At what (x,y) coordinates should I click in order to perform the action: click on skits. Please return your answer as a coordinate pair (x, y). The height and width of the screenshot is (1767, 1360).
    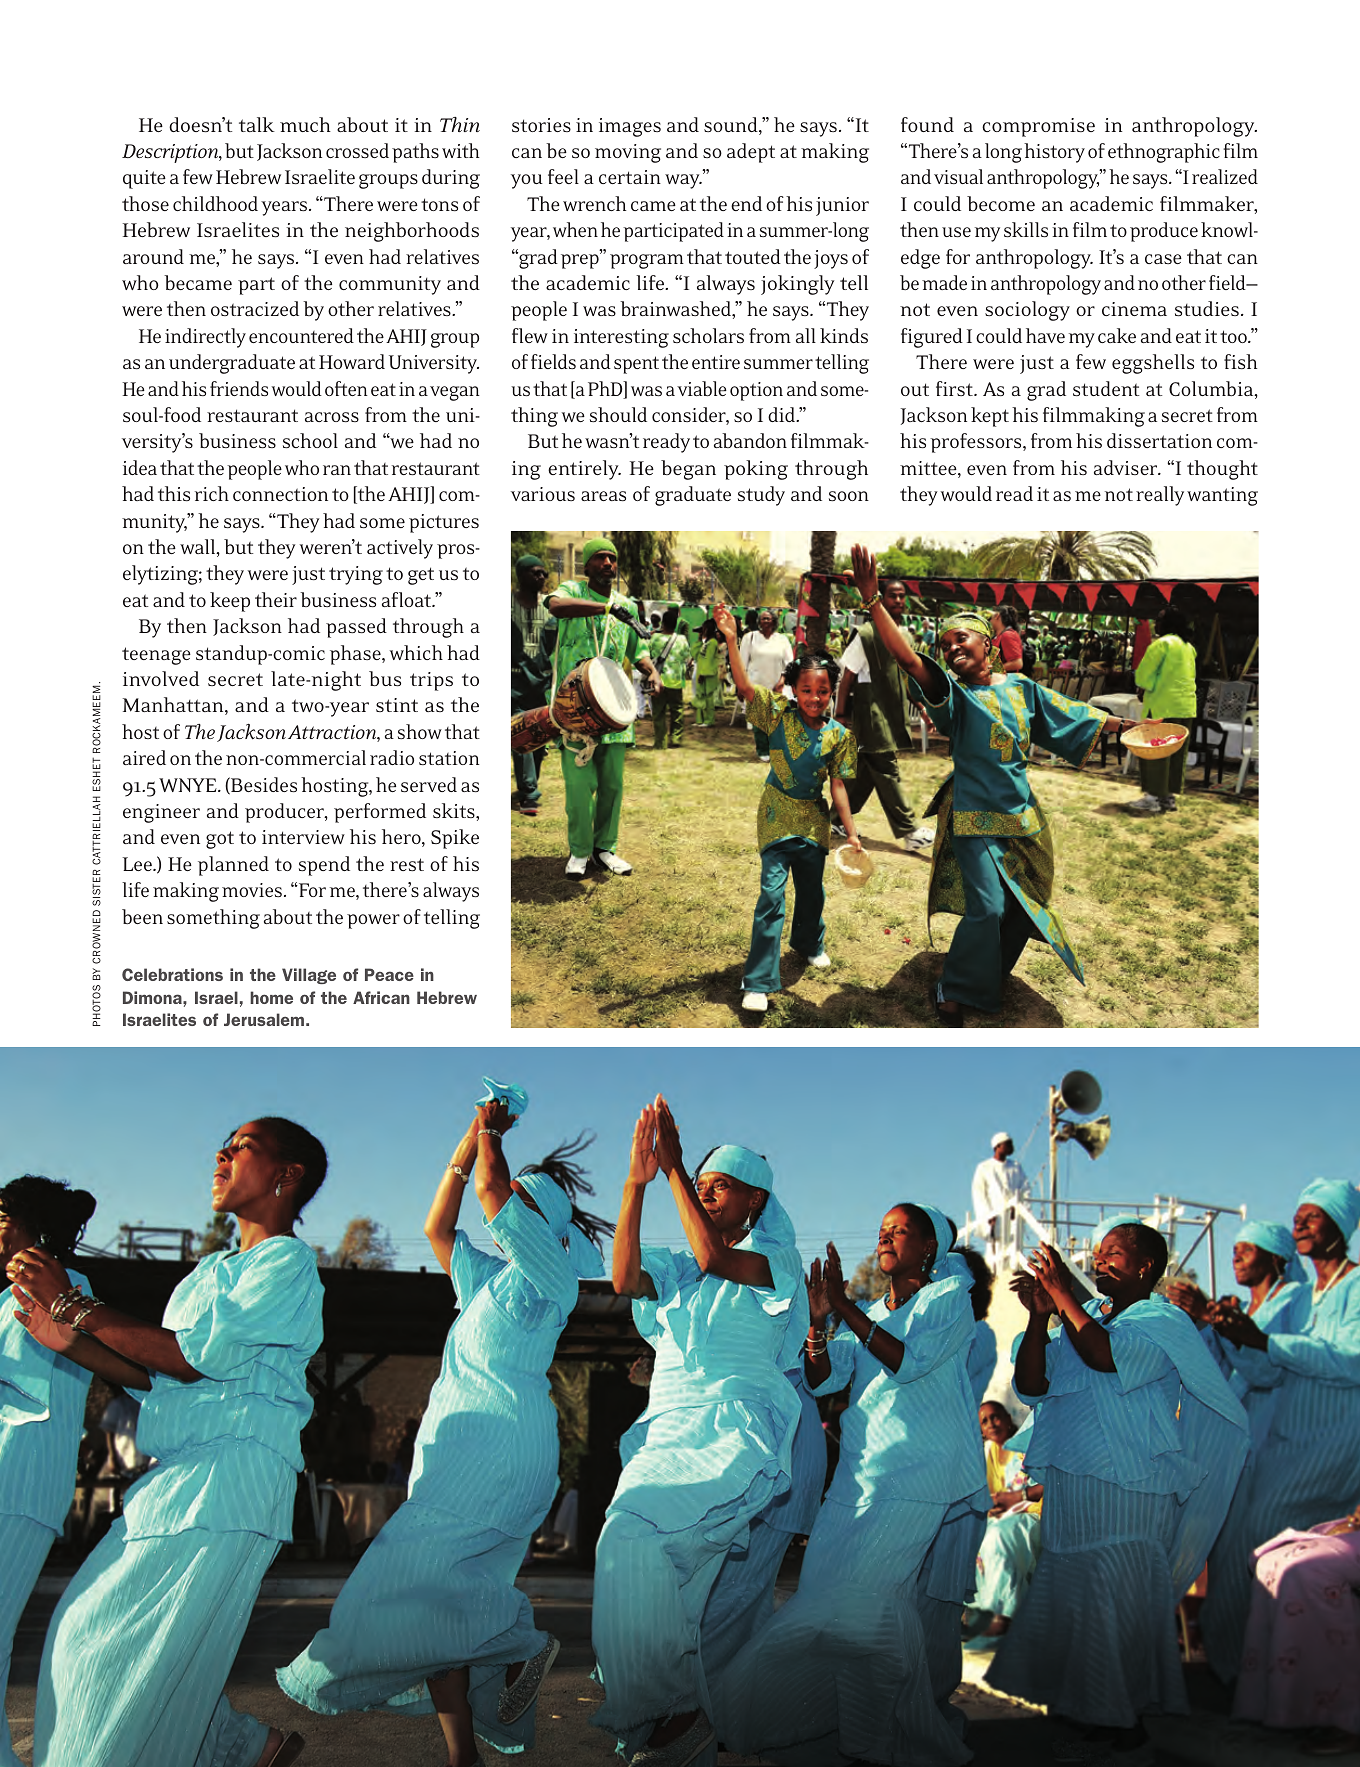
    Looking at the image, I should click on (455, 810).
